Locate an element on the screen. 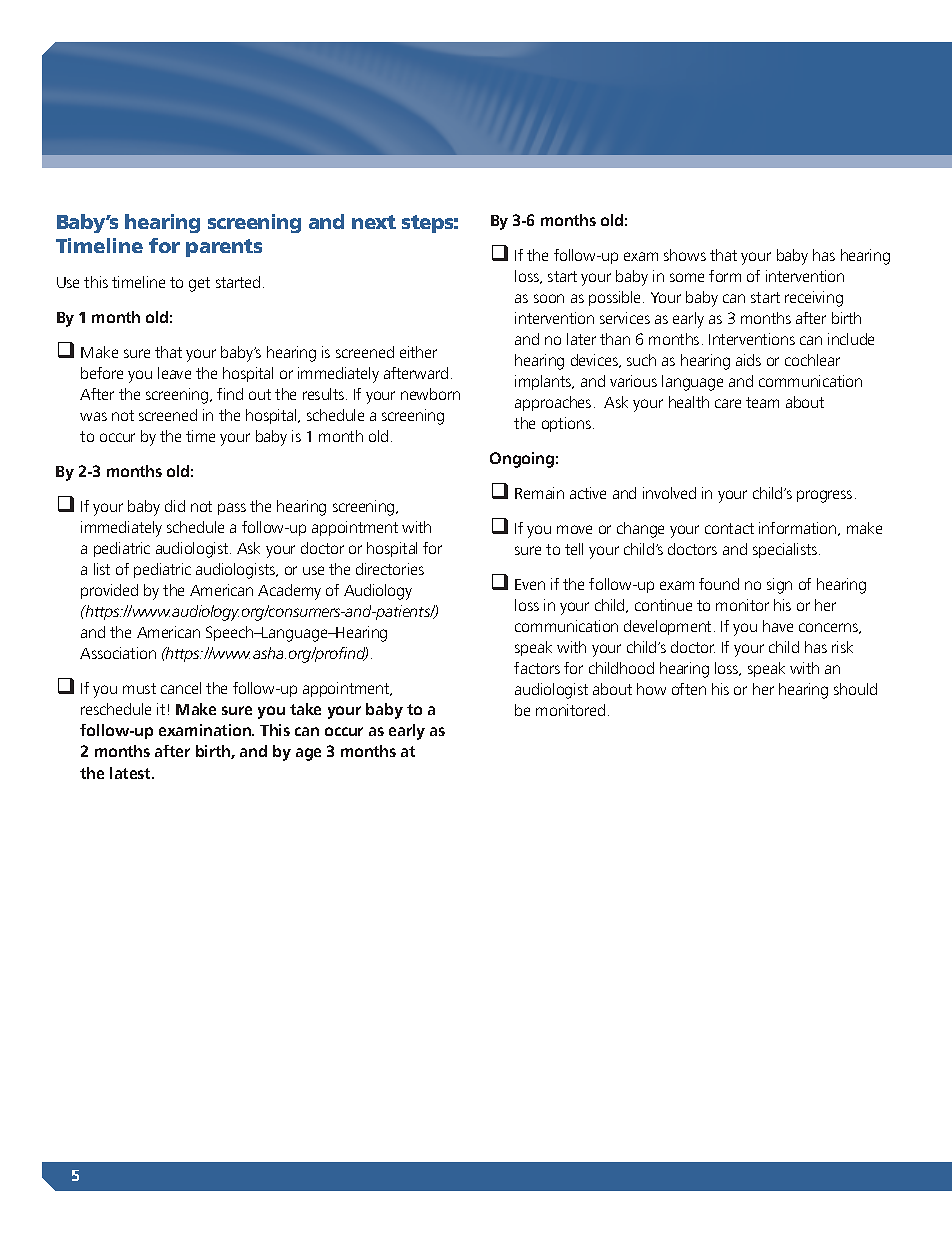  Remain is located at coordinates (539, 493).
